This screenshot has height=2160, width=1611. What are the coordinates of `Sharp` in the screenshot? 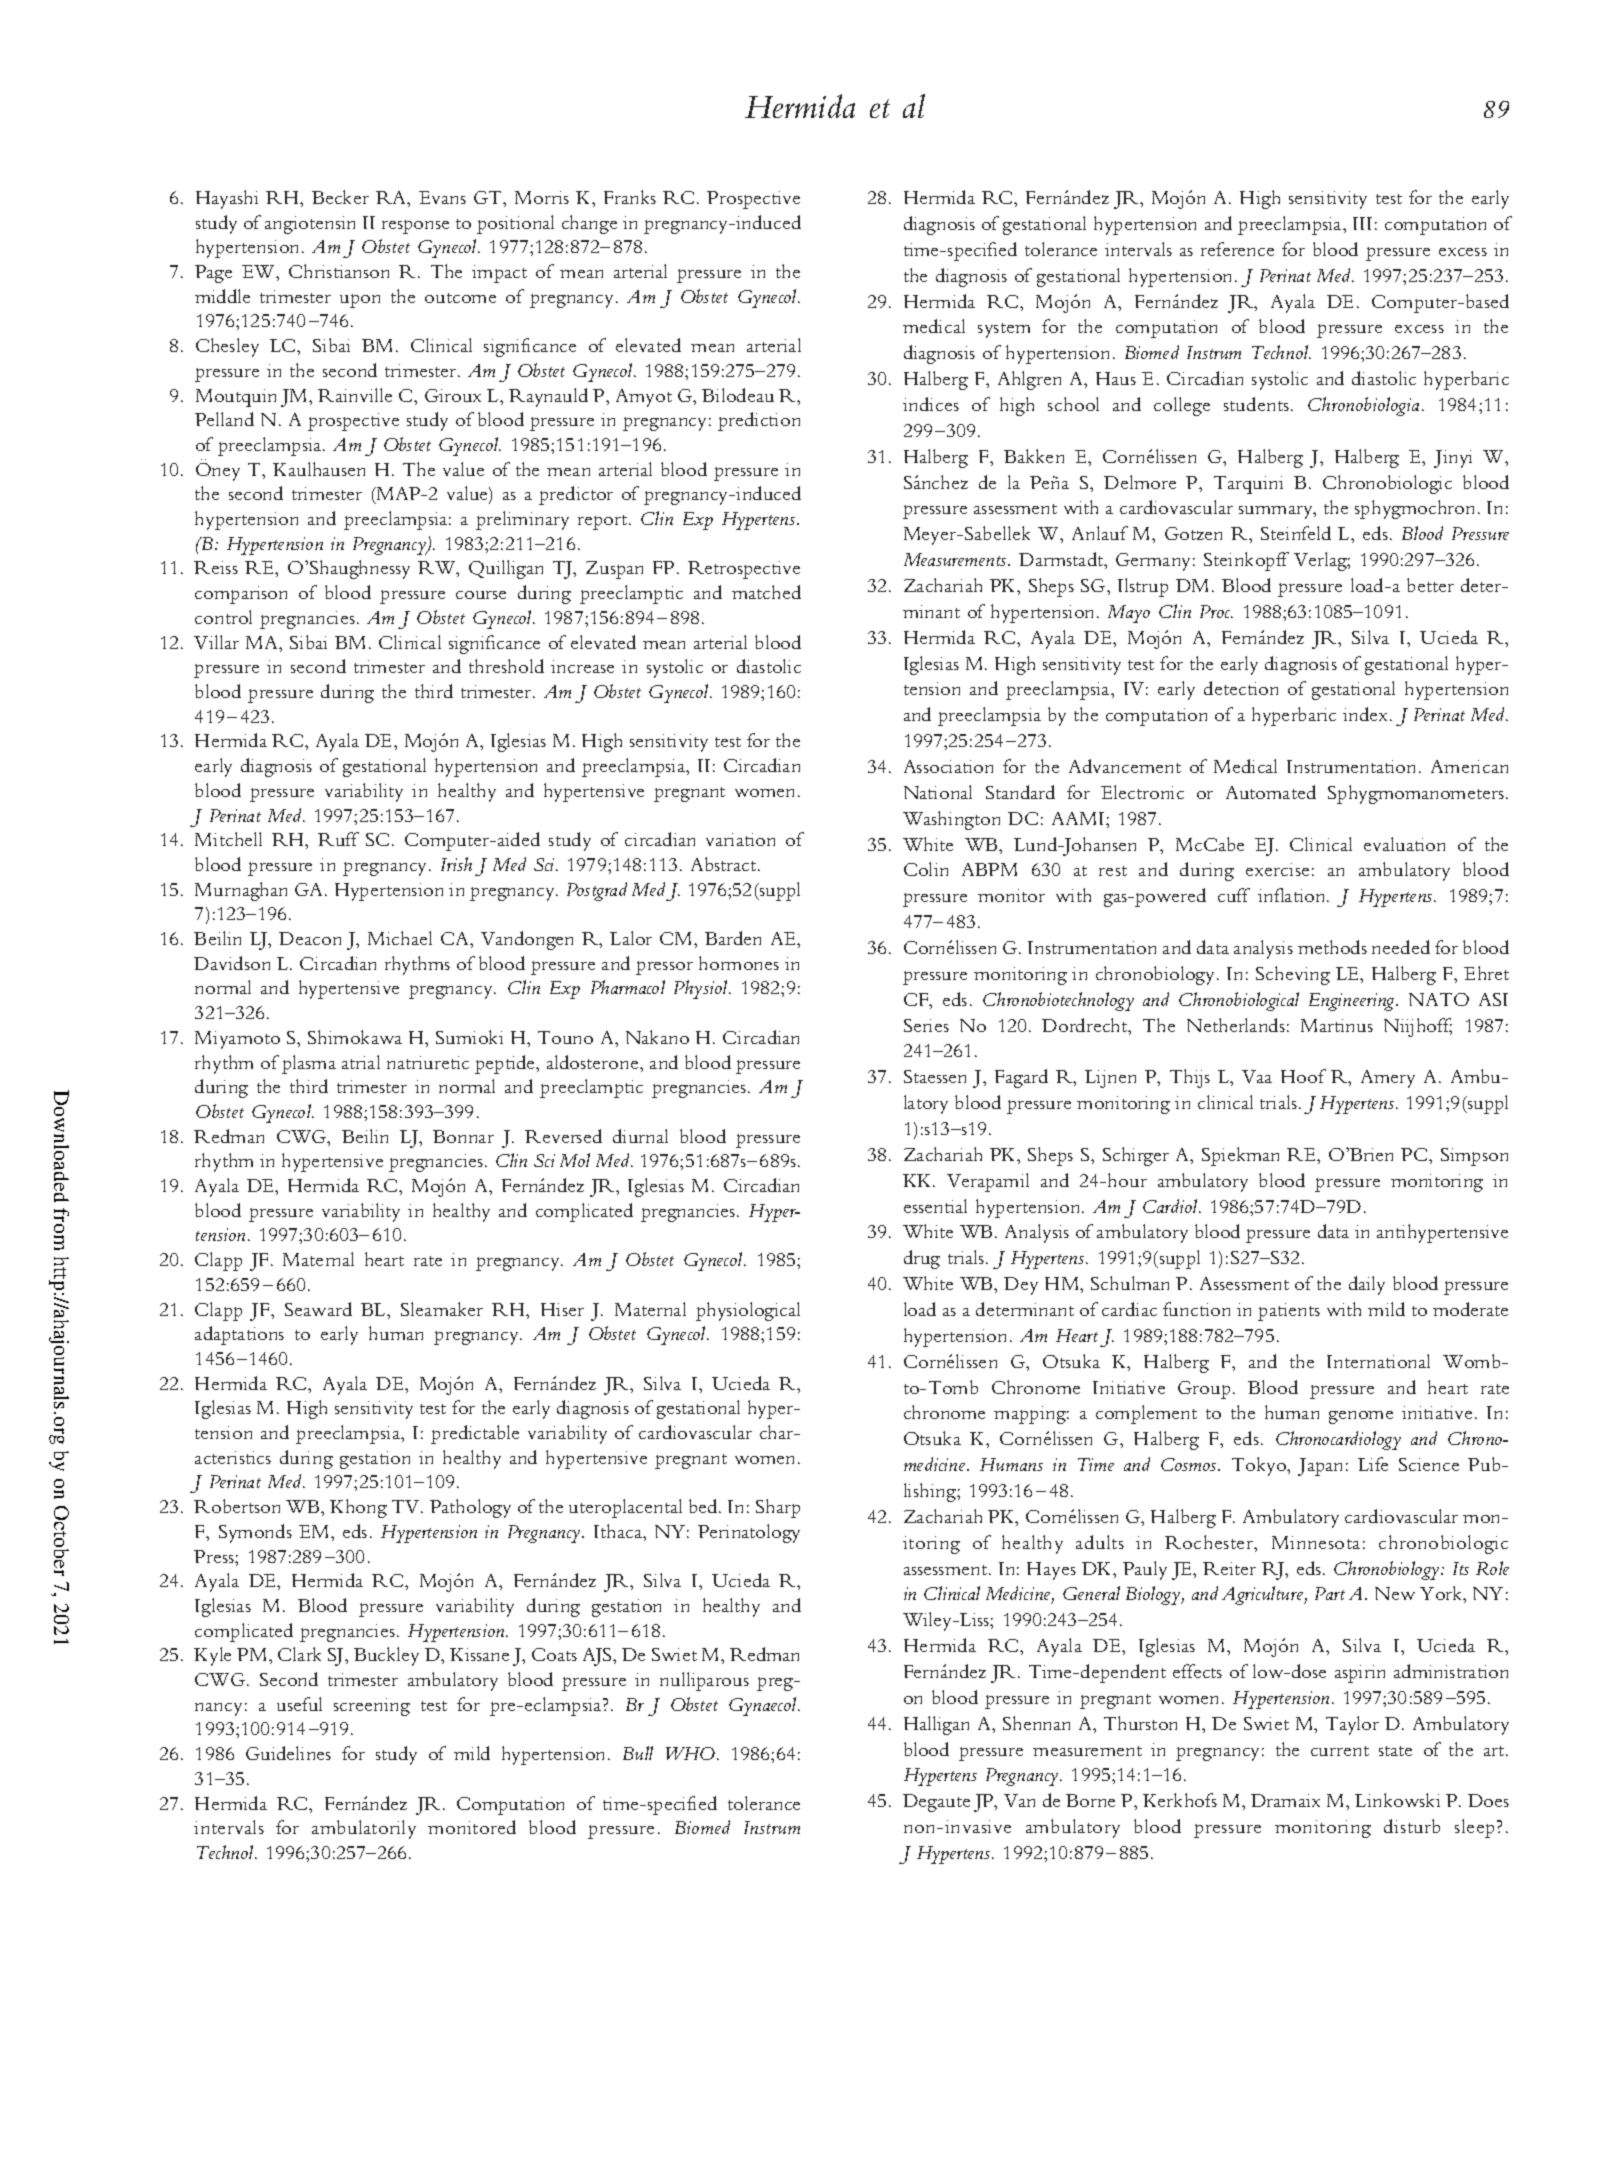 It's located at (778, 1508).
